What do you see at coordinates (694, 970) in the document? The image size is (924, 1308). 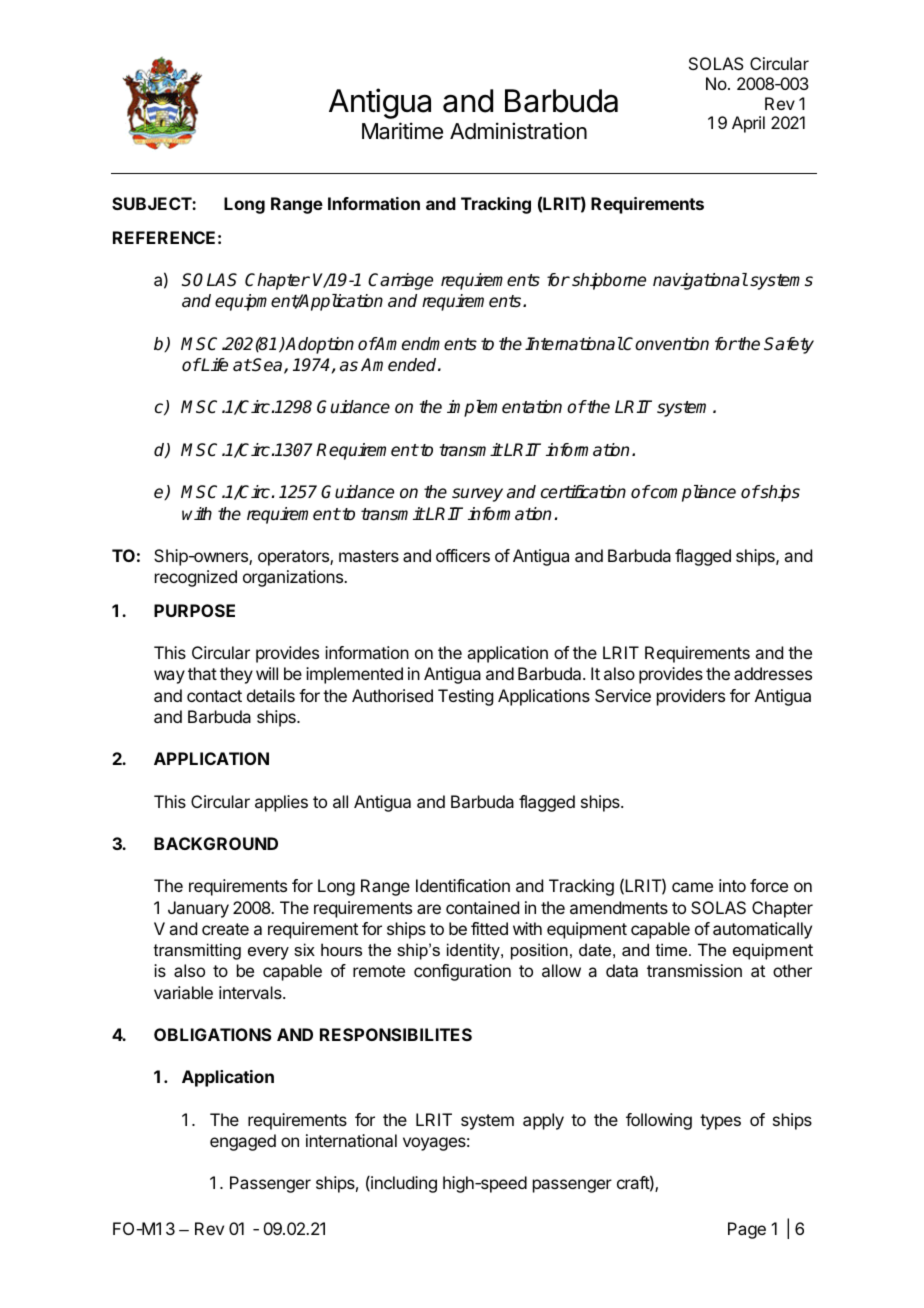 I see `transmission` at bounding box center [694, 970].
